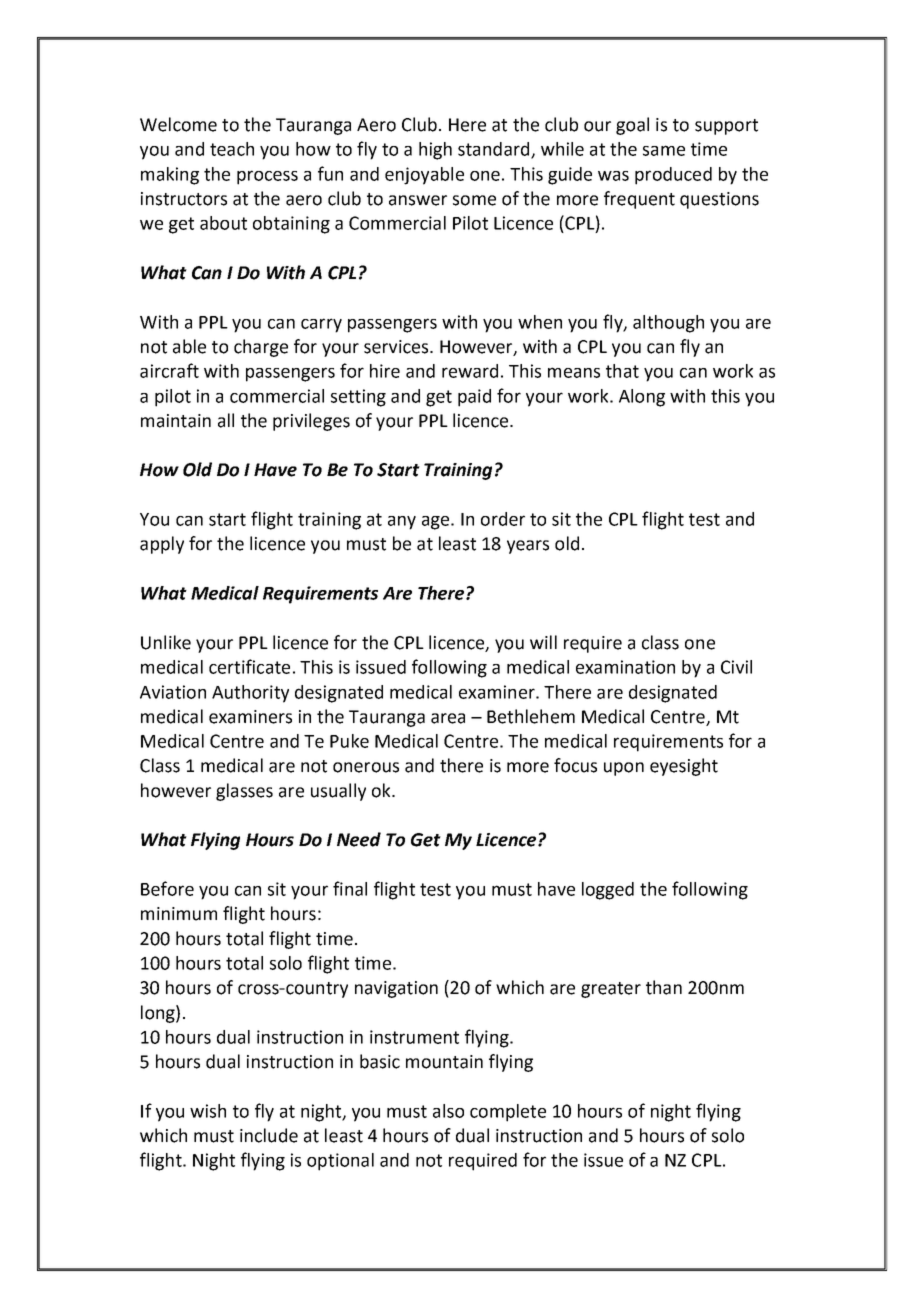  Describe the element at coordinates (179, 914) in the document. I see `minimum` at that location.
